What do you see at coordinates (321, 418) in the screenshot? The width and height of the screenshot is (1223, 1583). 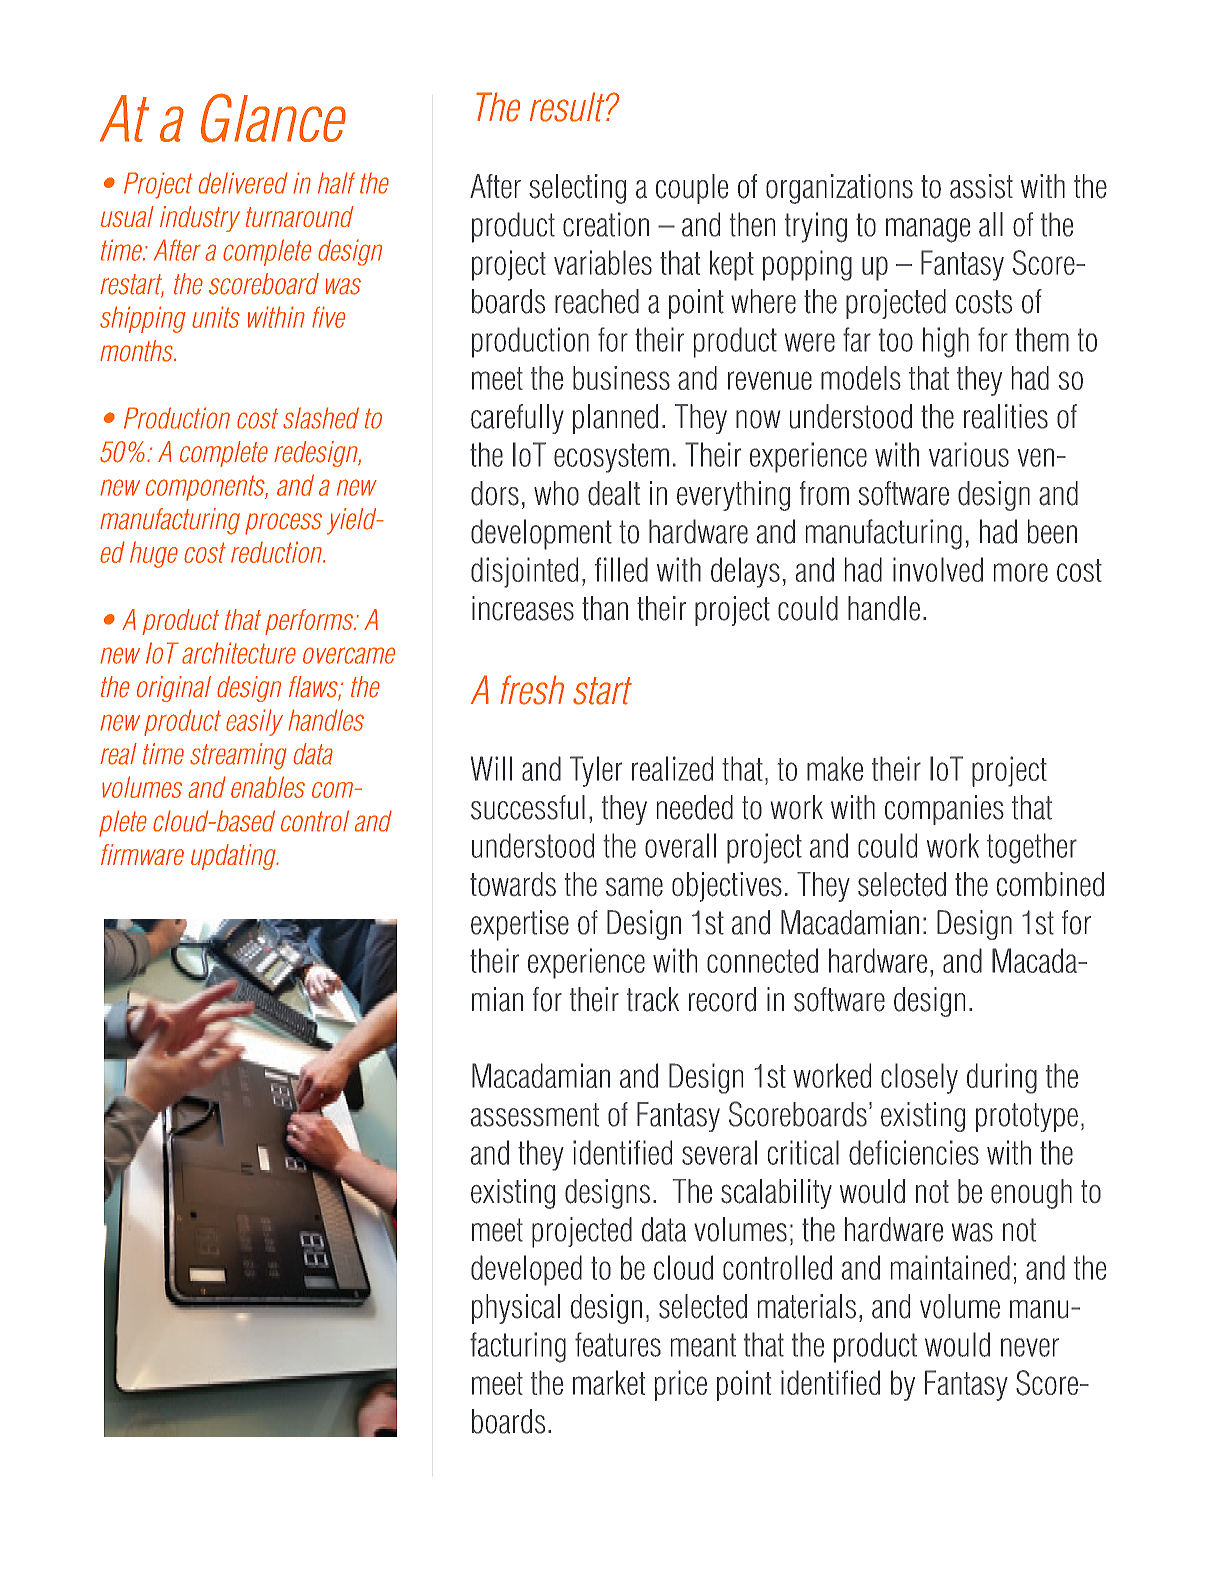 I see `slashed` at bounding box center [321, 418].
